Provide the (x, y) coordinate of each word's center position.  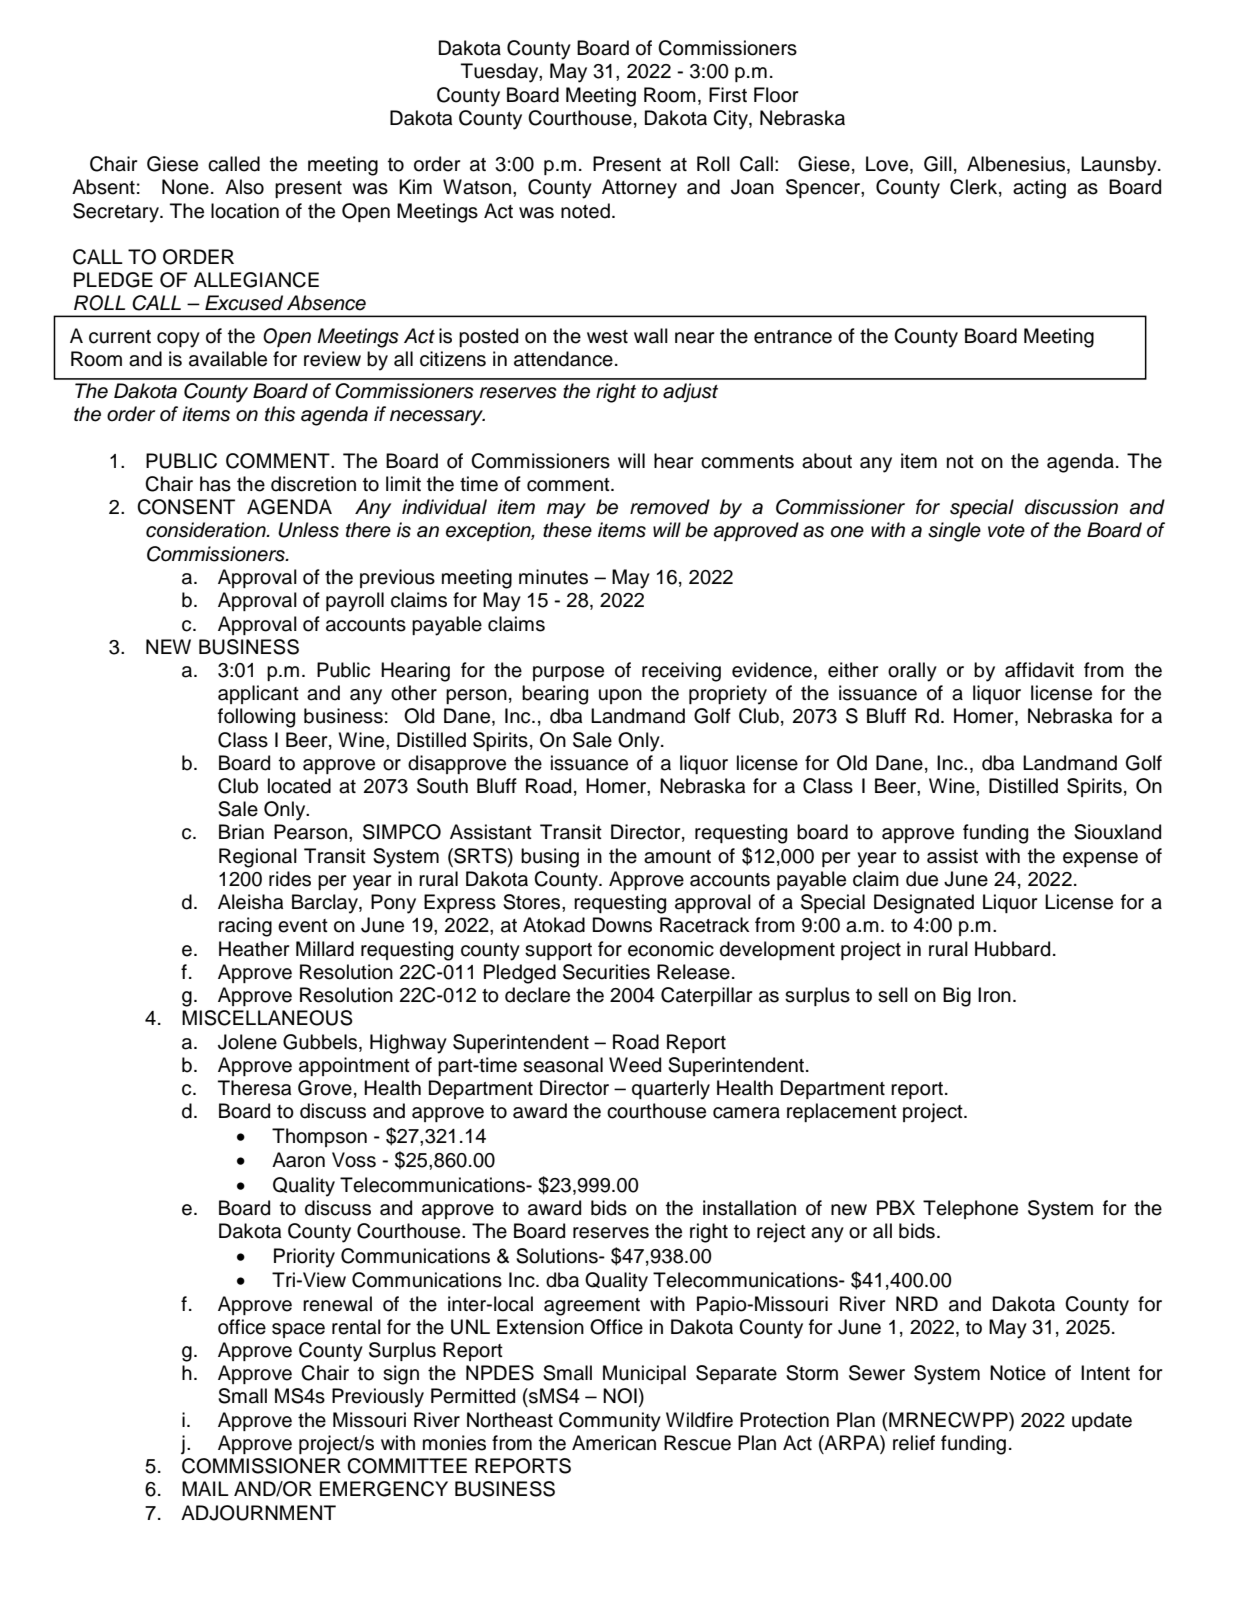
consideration (207, 530)
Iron (994, 995)
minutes (553, 577)
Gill (938, 164)
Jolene (247, 1042)
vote (1006, 531)
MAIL (205, 1488)
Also (244, 187)
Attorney (639, 189)
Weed (635, 1065)
